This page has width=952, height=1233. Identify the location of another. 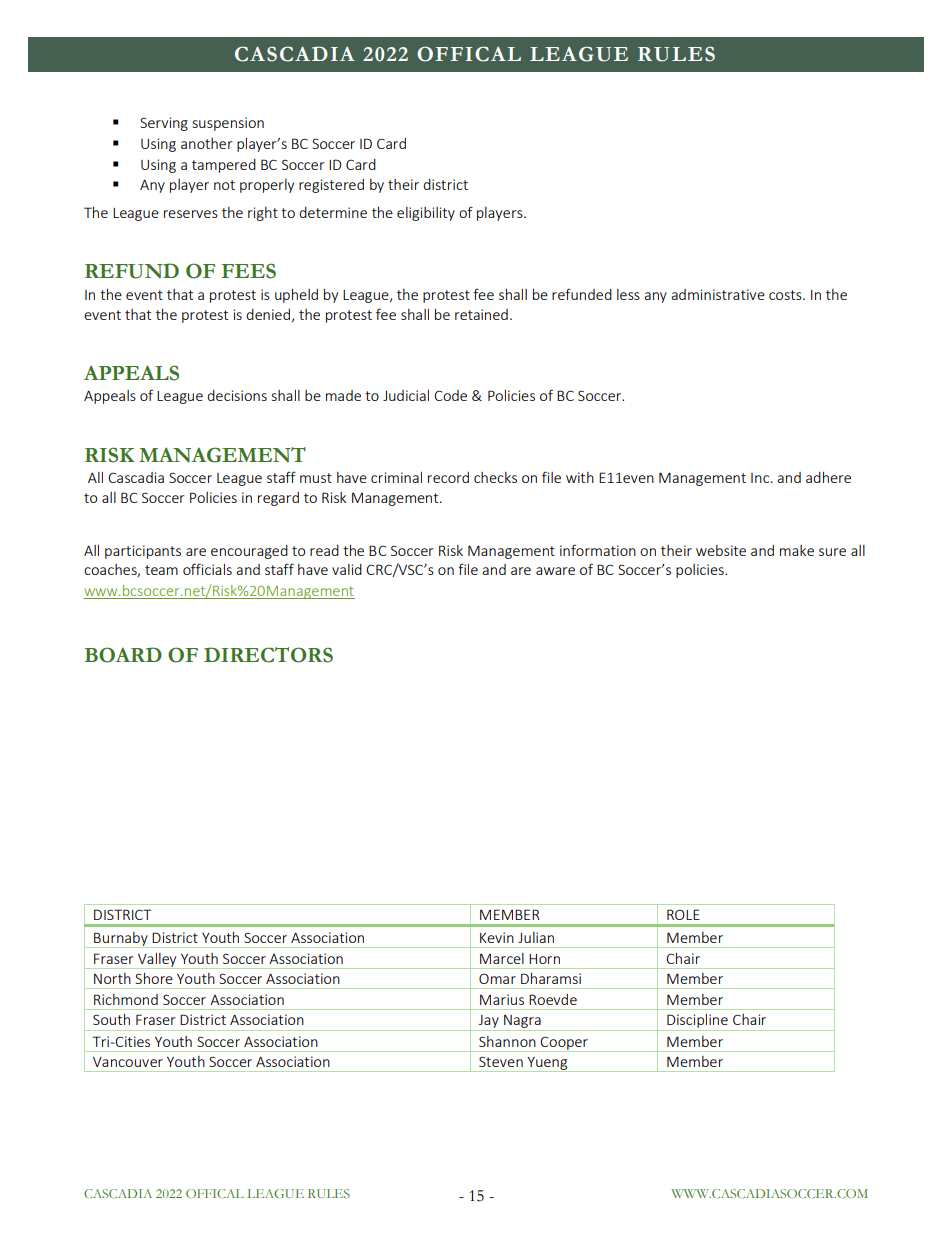
(207, 143).
